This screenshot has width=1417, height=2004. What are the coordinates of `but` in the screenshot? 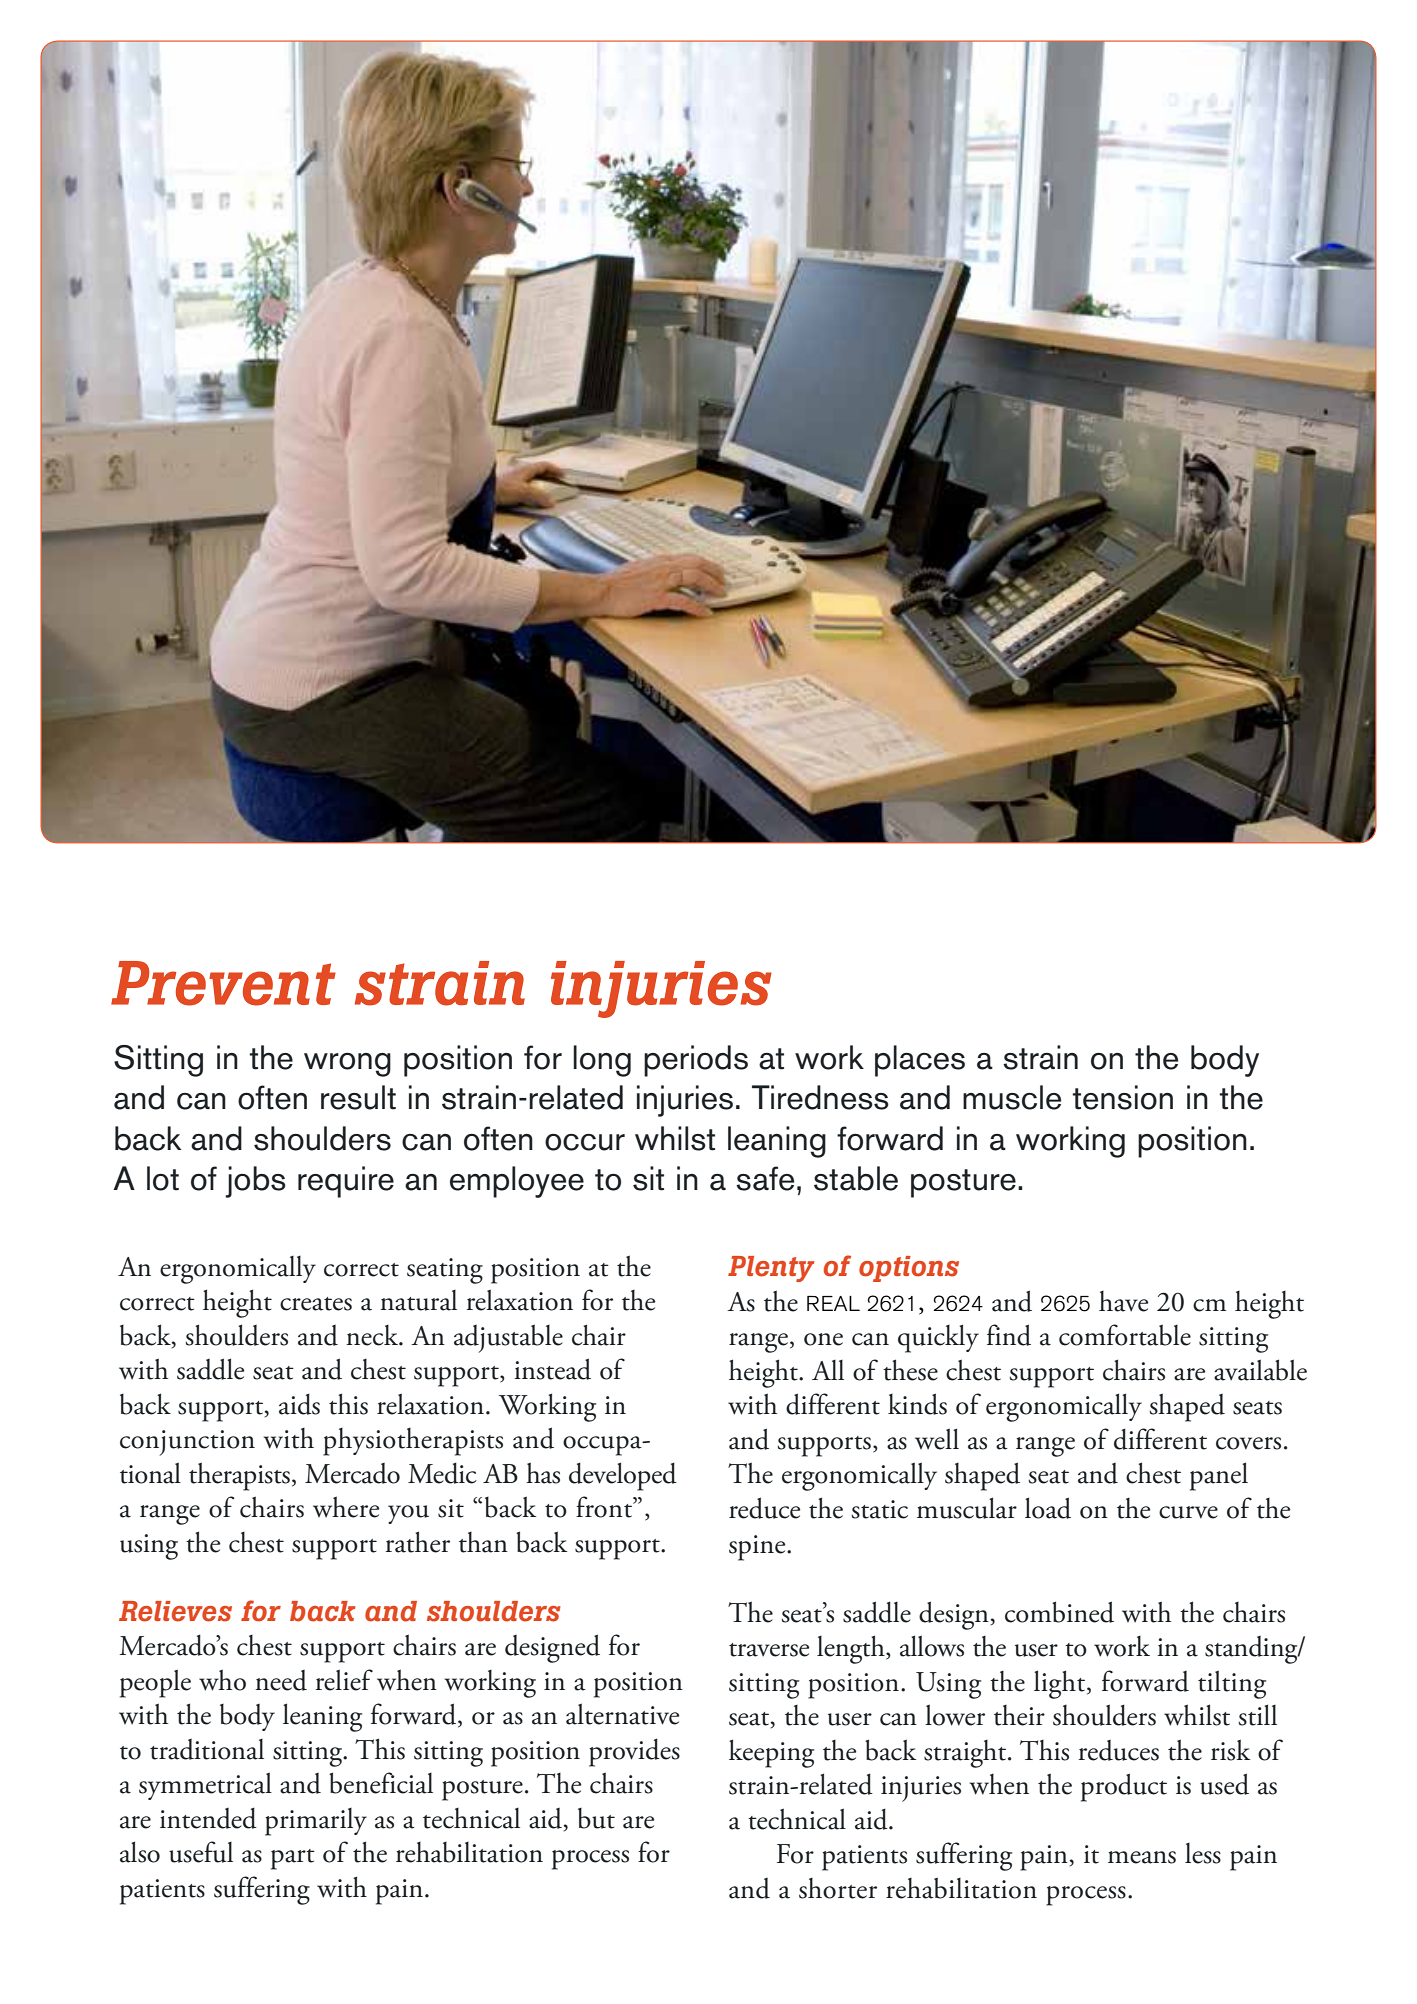 It's located at (596, 1818).
